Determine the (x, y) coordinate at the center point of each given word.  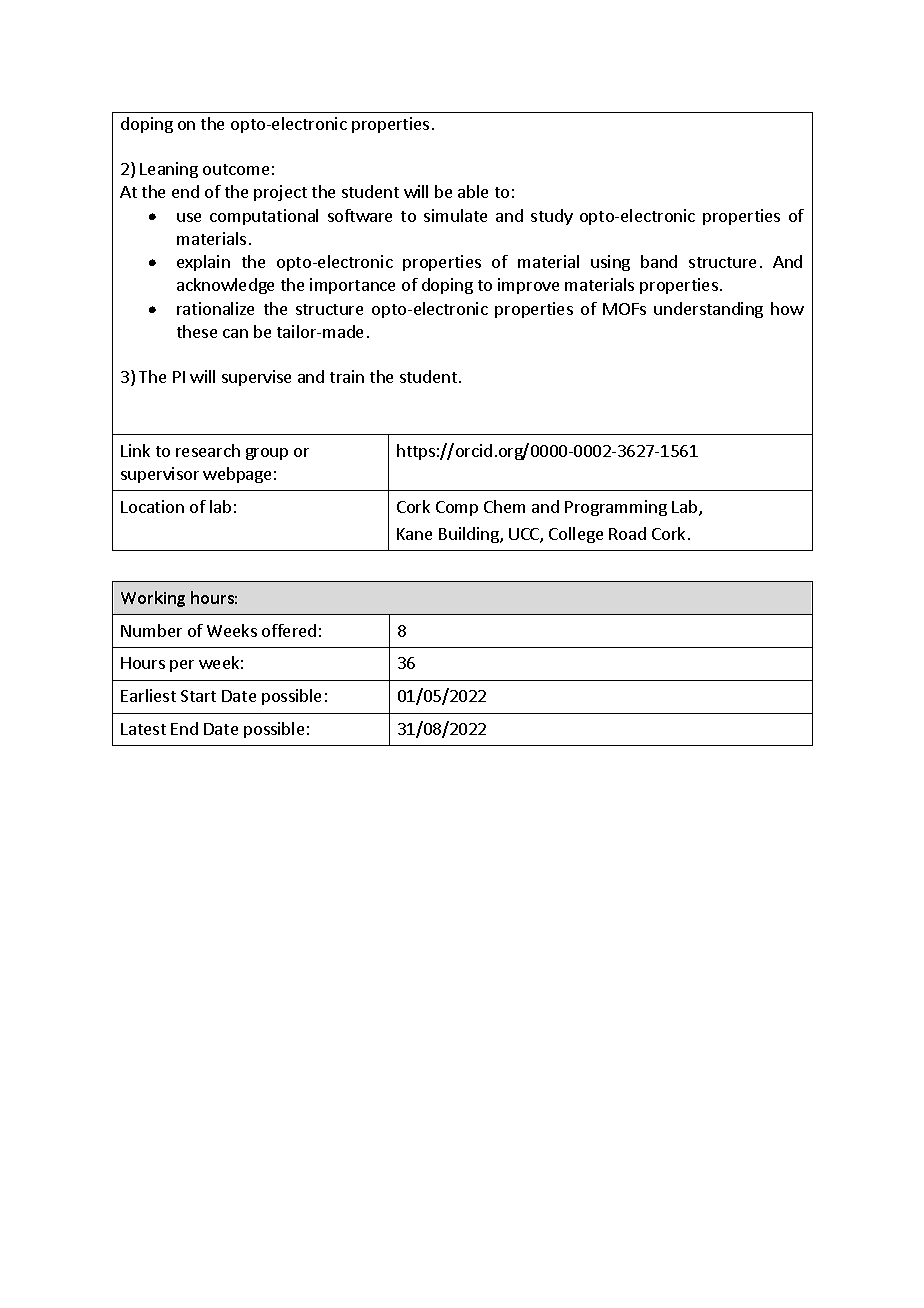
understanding (708, 310)
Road (627, 533)
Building (470, 535)
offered (289, 630)
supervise (256, 378)
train (347, 376)
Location (152, 506)
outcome (236, 169)
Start (198, 696)
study (552, 217)
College (576, 535)
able (473, 191)
